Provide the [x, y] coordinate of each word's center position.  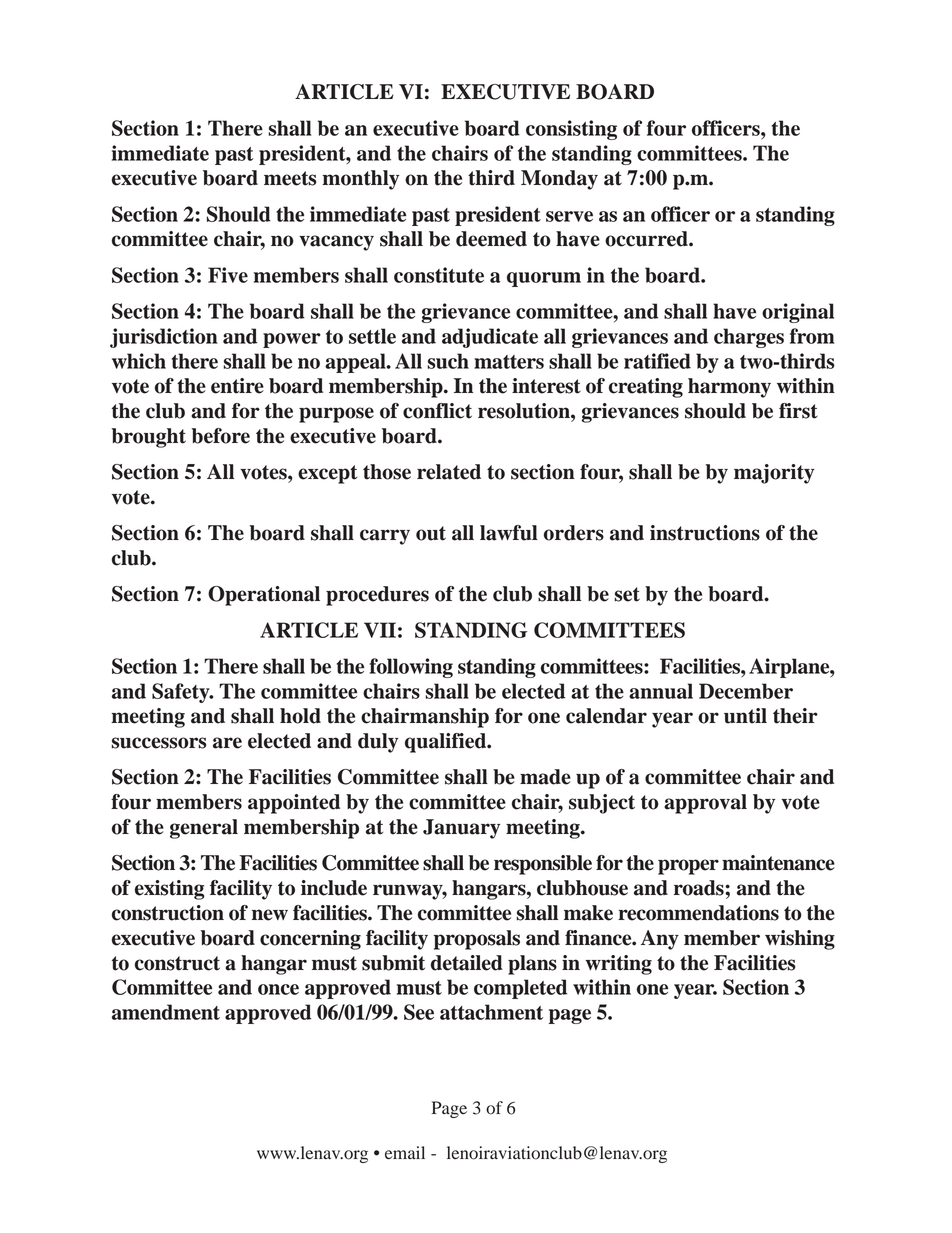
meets [290, 178]
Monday [559, 180]
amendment [166, 1012]
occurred [647, 239]
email [405, 1153]
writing [618, 965]
